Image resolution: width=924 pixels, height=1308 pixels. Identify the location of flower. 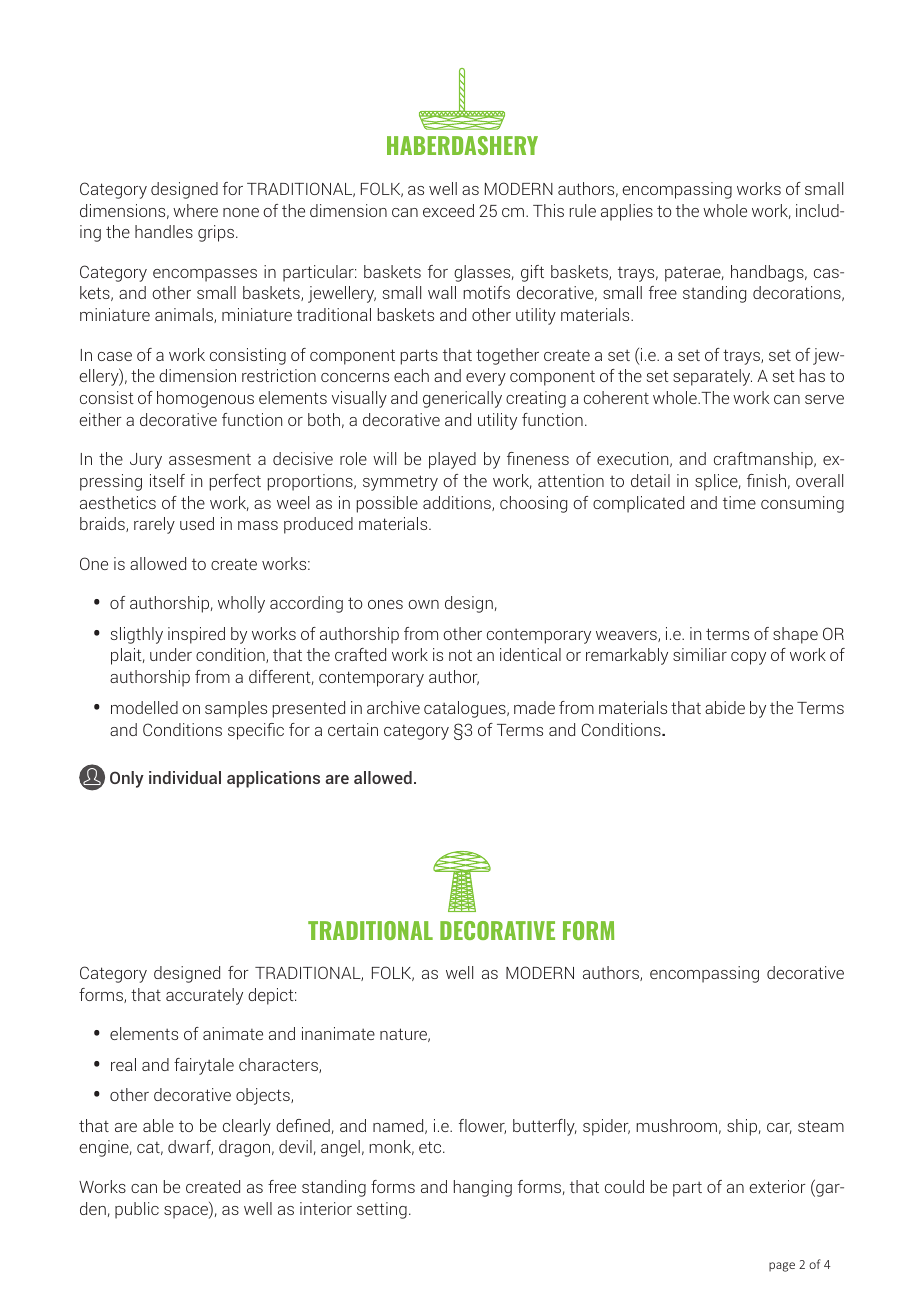
(482, 1126).
